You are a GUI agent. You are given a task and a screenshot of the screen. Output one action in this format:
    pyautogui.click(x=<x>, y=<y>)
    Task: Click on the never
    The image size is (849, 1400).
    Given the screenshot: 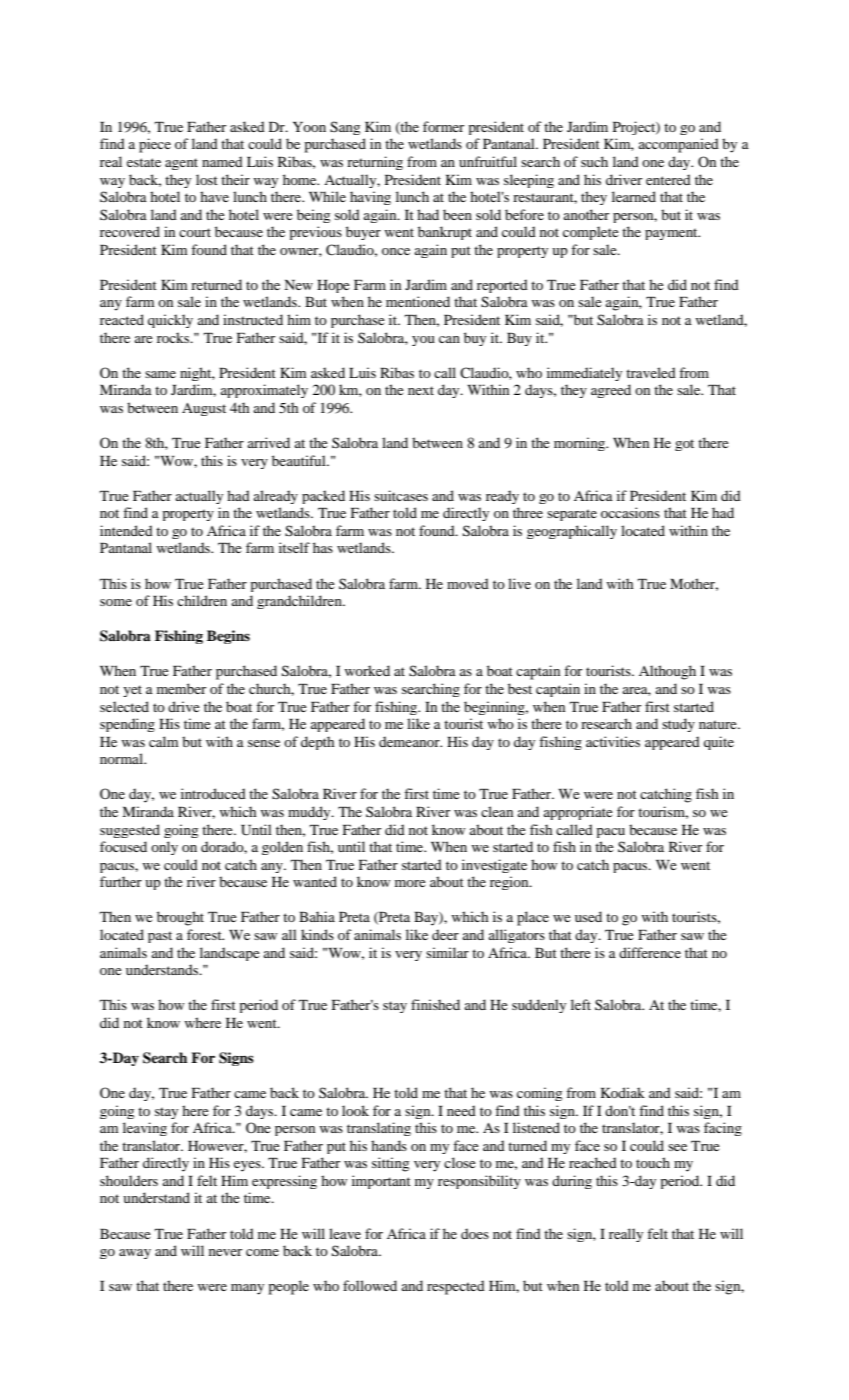 What is the action you would take?
    pyautogui.click(x=225, y=1252)
